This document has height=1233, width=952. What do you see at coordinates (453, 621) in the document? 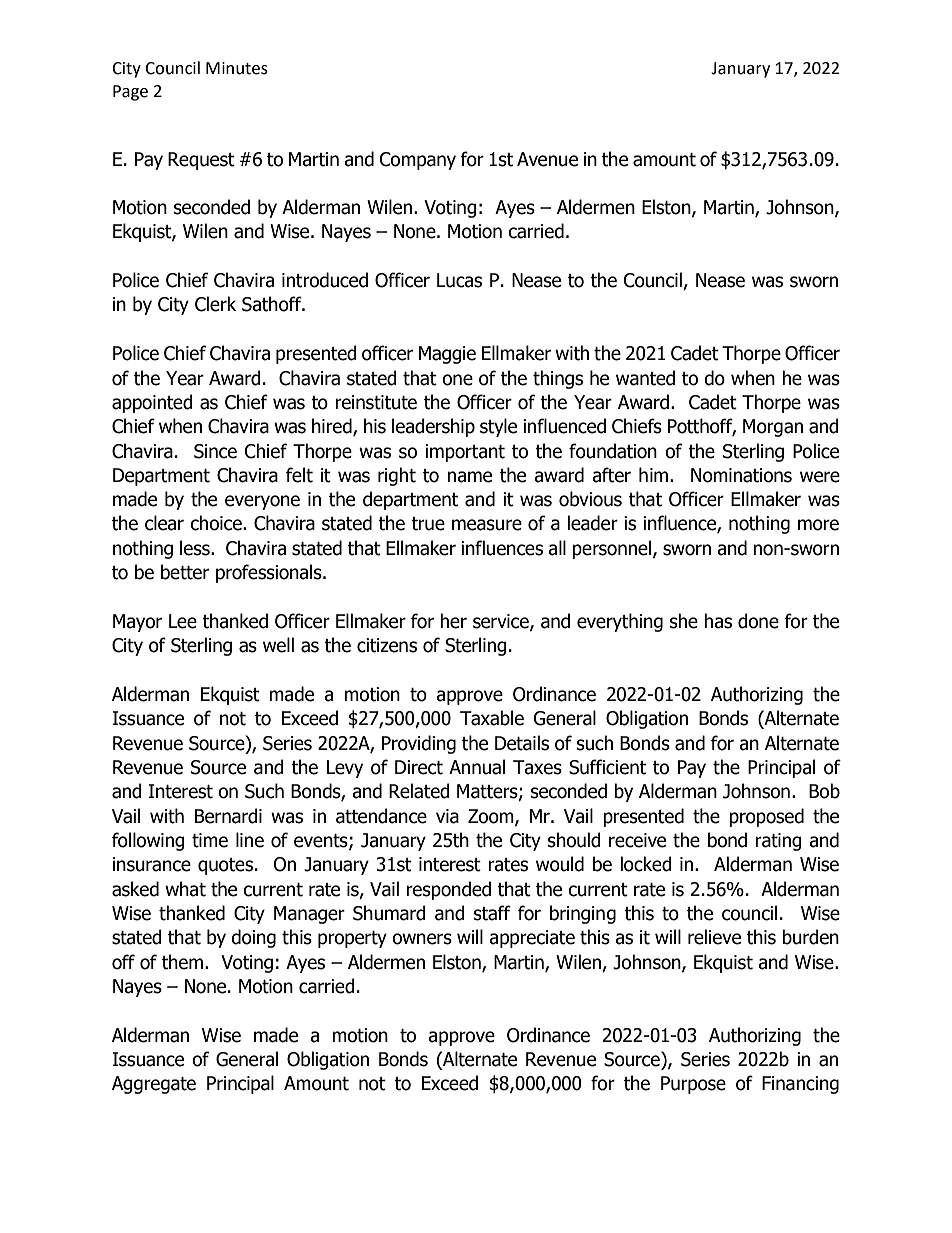
I see `her` at bounding box center [453, 621].
